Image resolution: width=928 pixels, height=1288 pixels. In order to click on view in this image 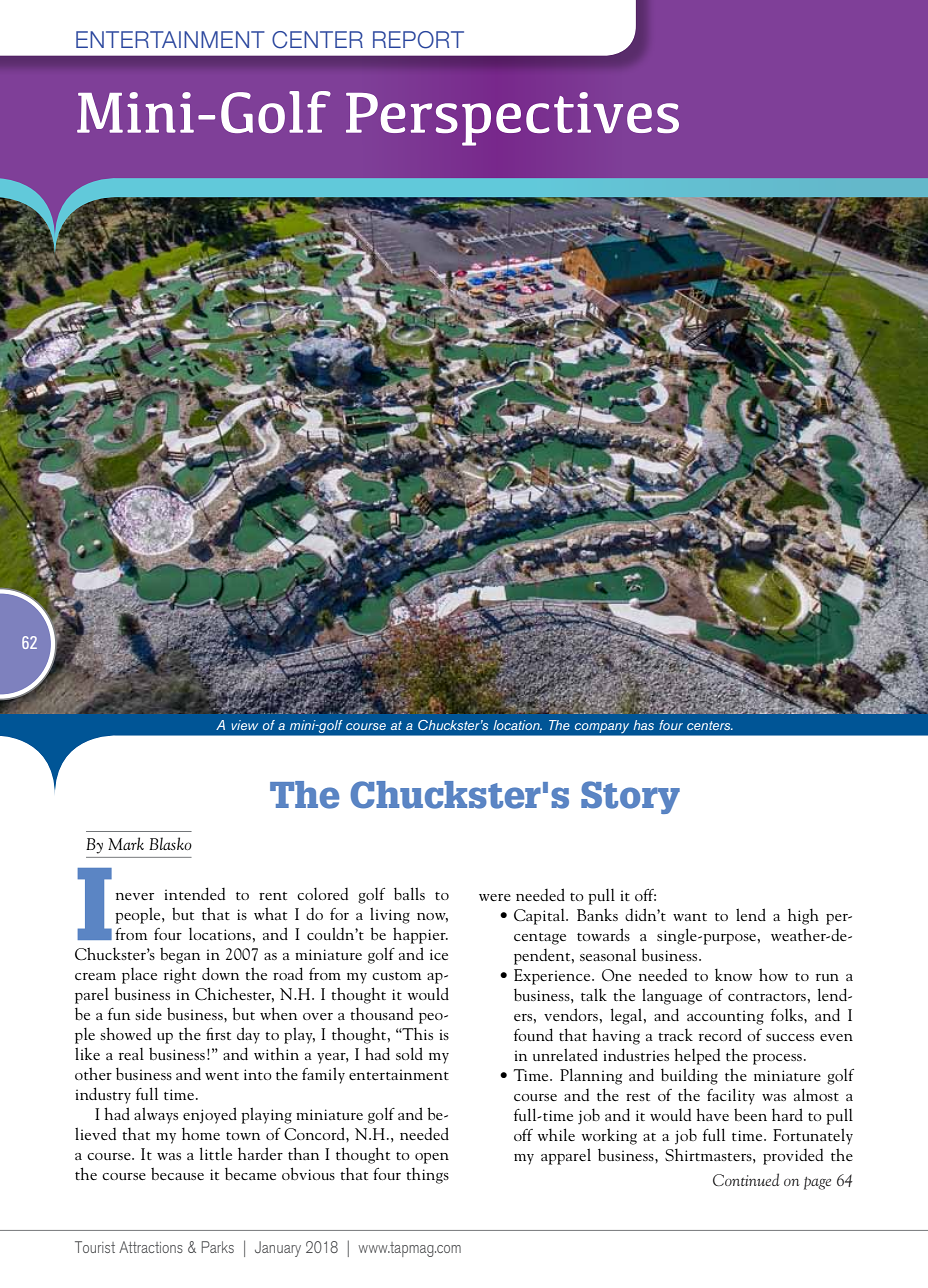, I will do `click(244, 725)`.
